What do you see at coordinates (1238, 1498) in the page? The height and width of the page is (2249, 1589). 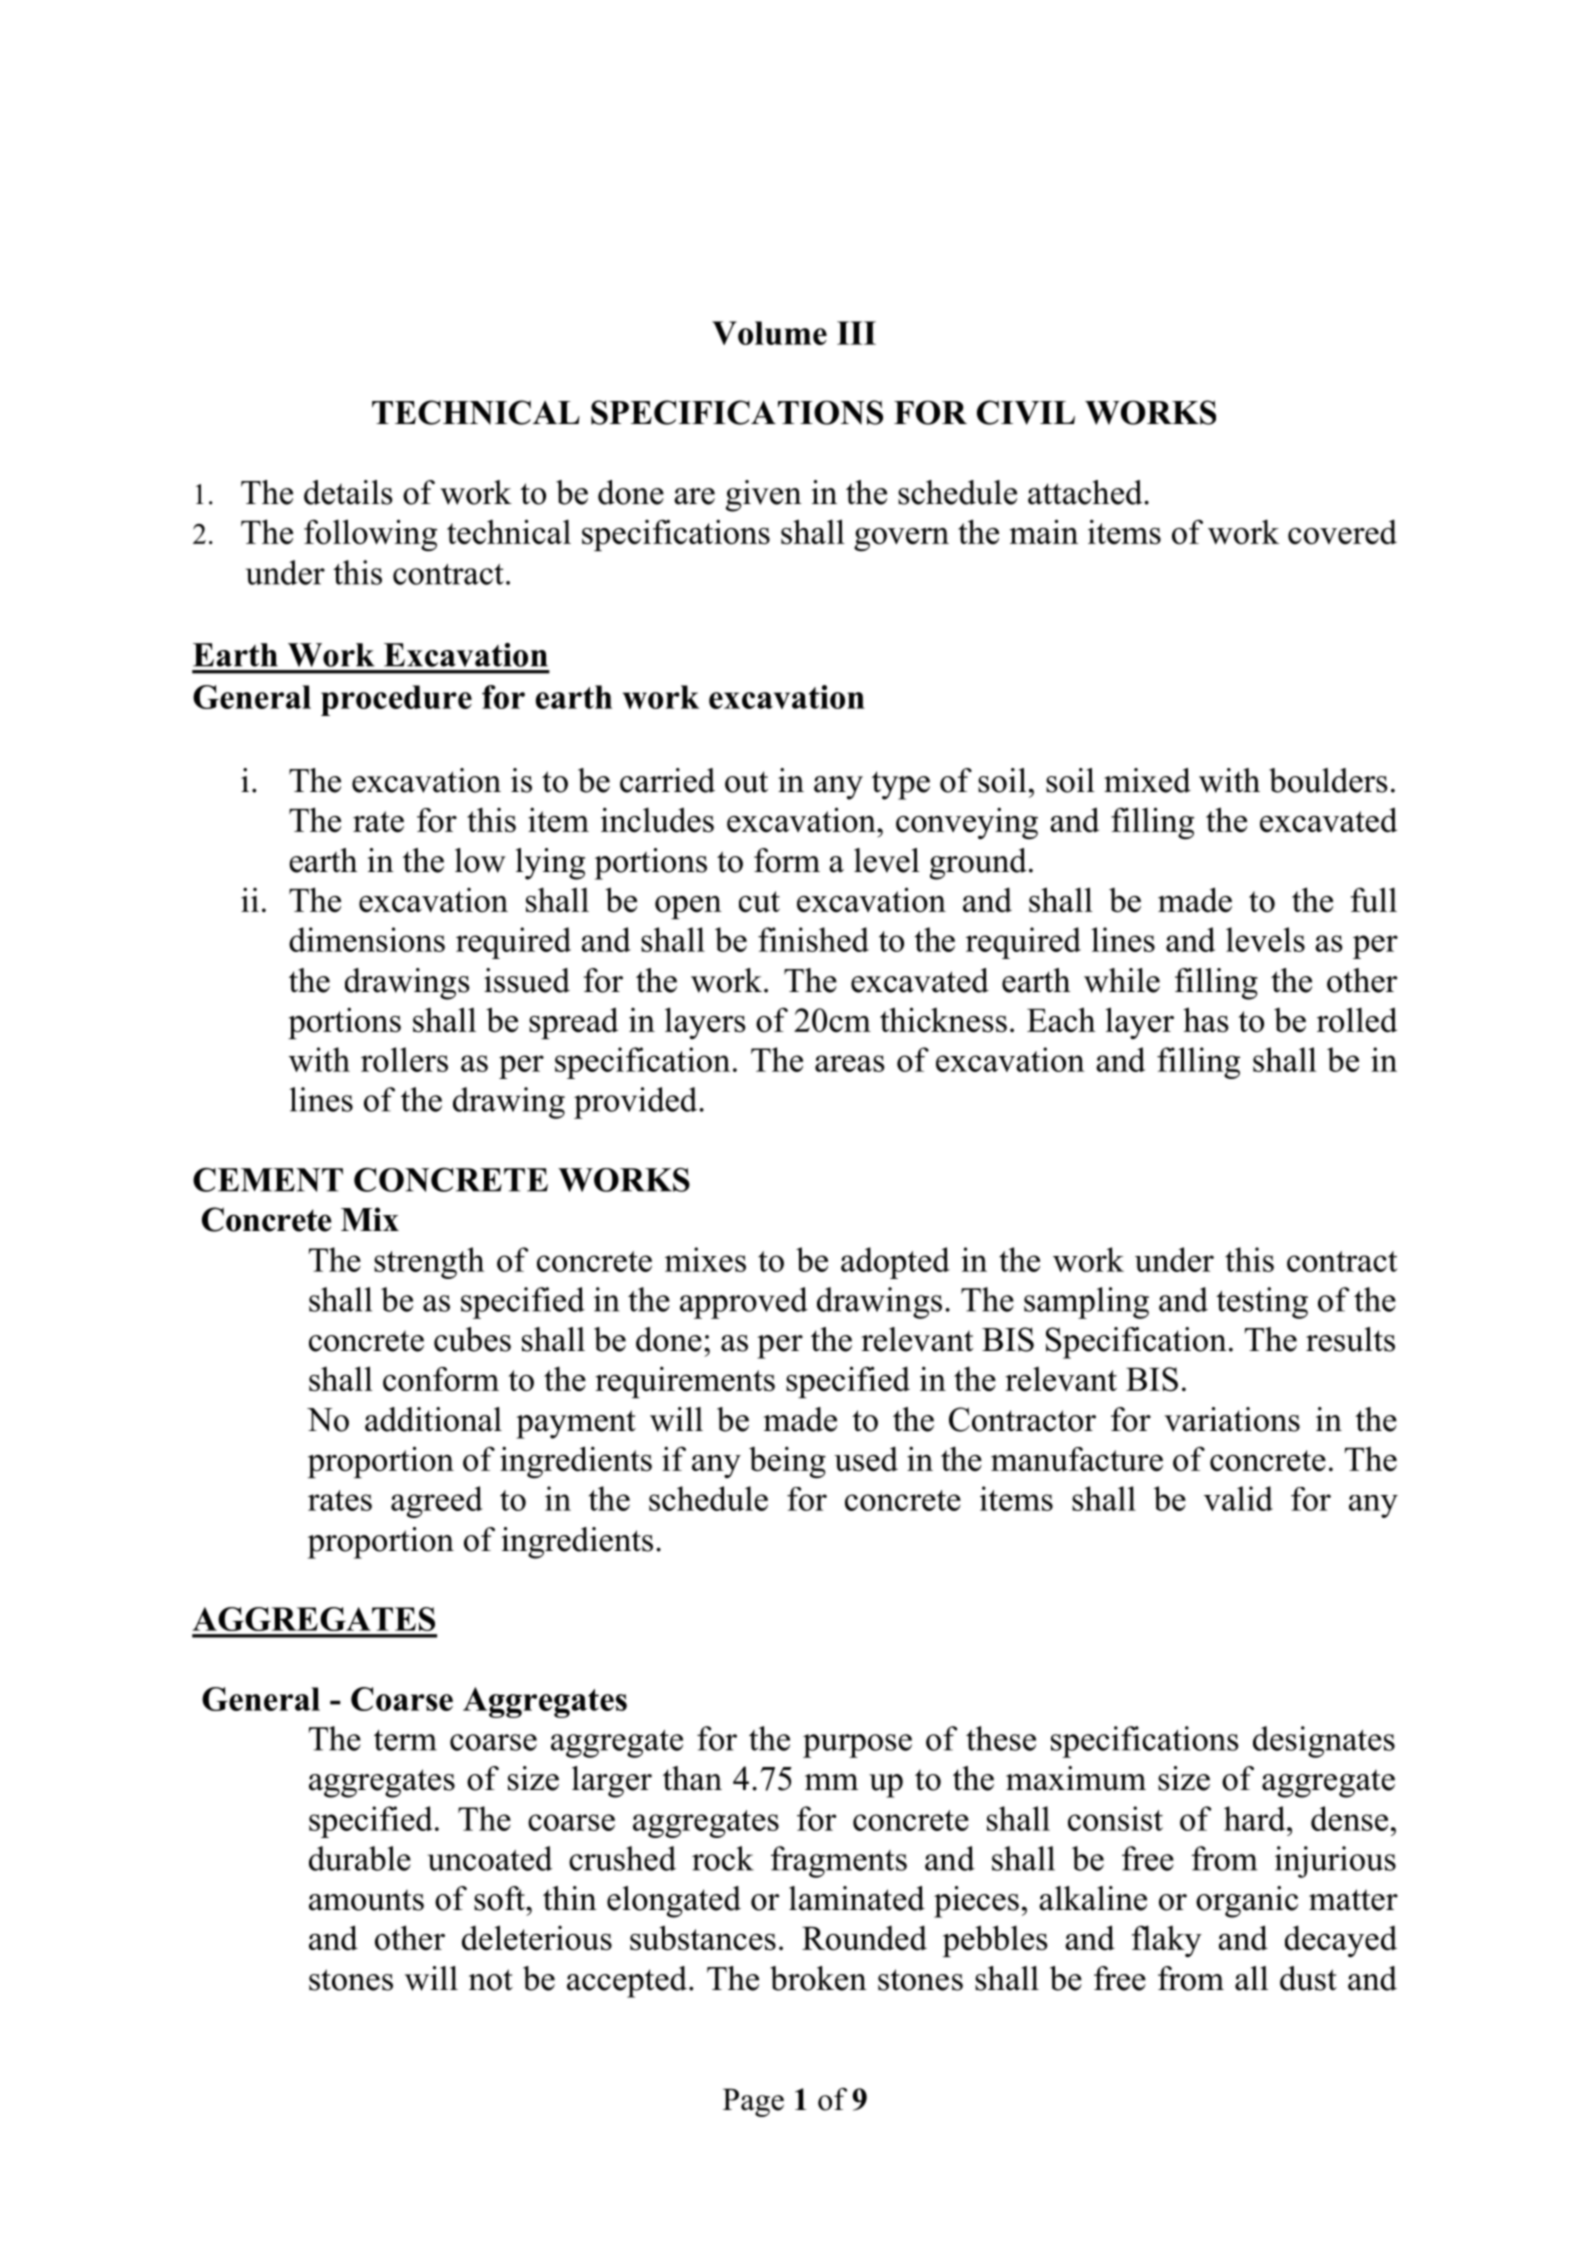 I see `valid` at bounding box center [1238, 1498].
